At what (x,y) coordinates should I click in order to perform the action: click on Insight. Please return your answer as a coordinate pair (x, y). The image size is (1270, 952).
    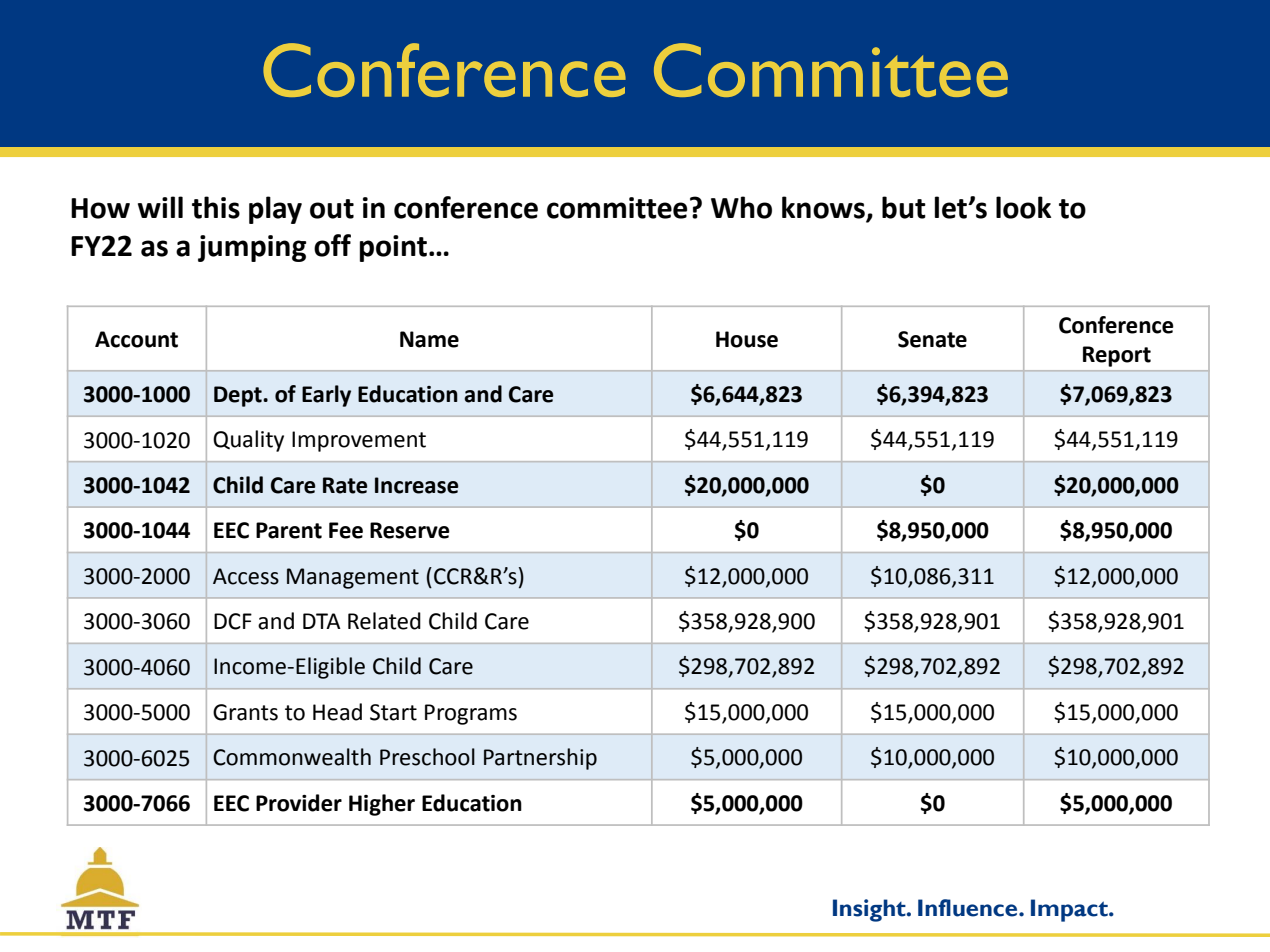
    Looking at the image, I should click on (870, 910).
